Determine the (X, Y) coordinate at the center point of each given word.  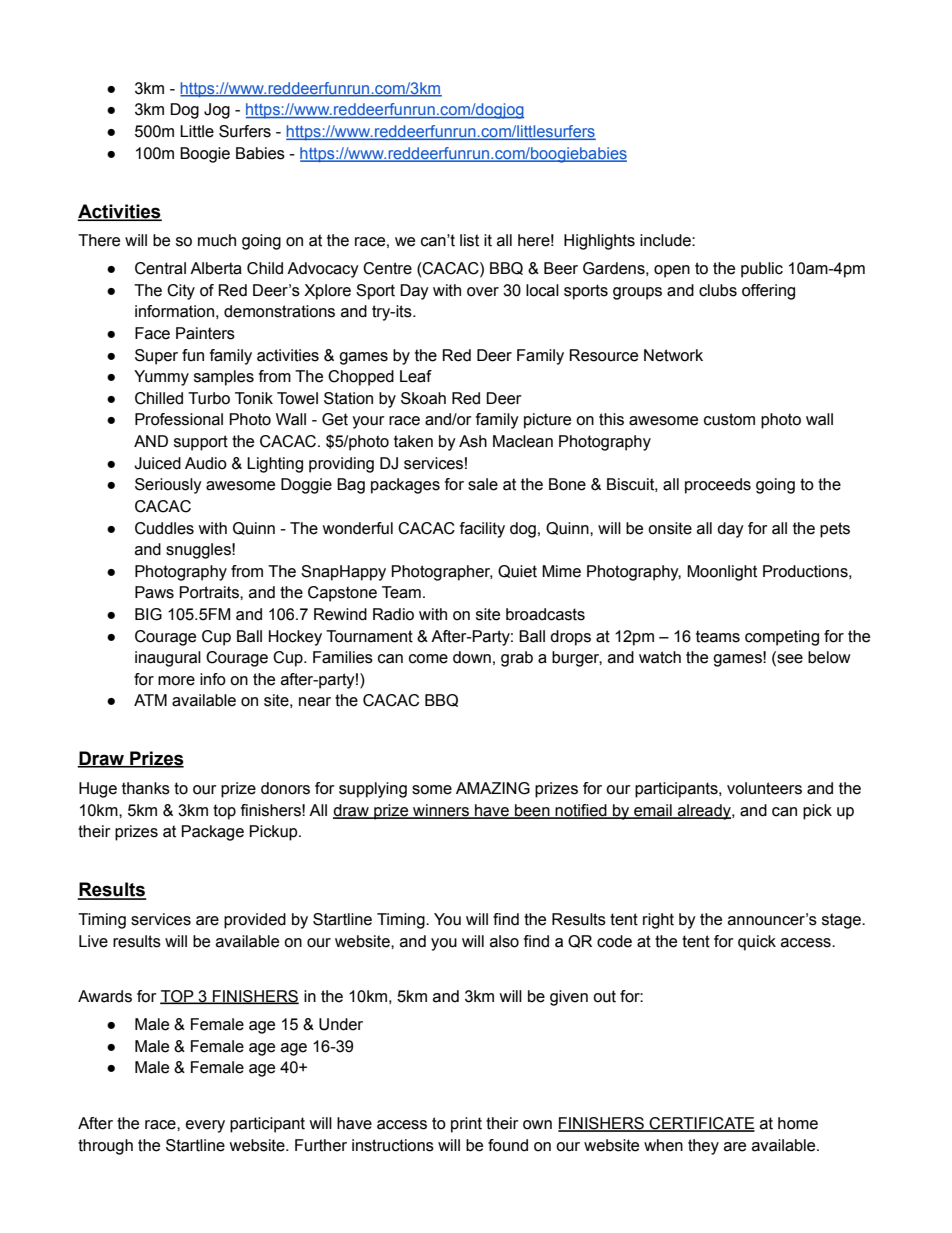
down (472, 657)
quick (757, 943)
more (176, 681)
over (483, 292)
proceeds (718, 486)
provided (255, 921)
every (205, 1126)
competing (782, 638)
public (762, 270)
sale (483, 484)
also (504, 941)
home (798, 1123)
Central (160, 268)
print (466, 1125)
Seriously (168, 486)
